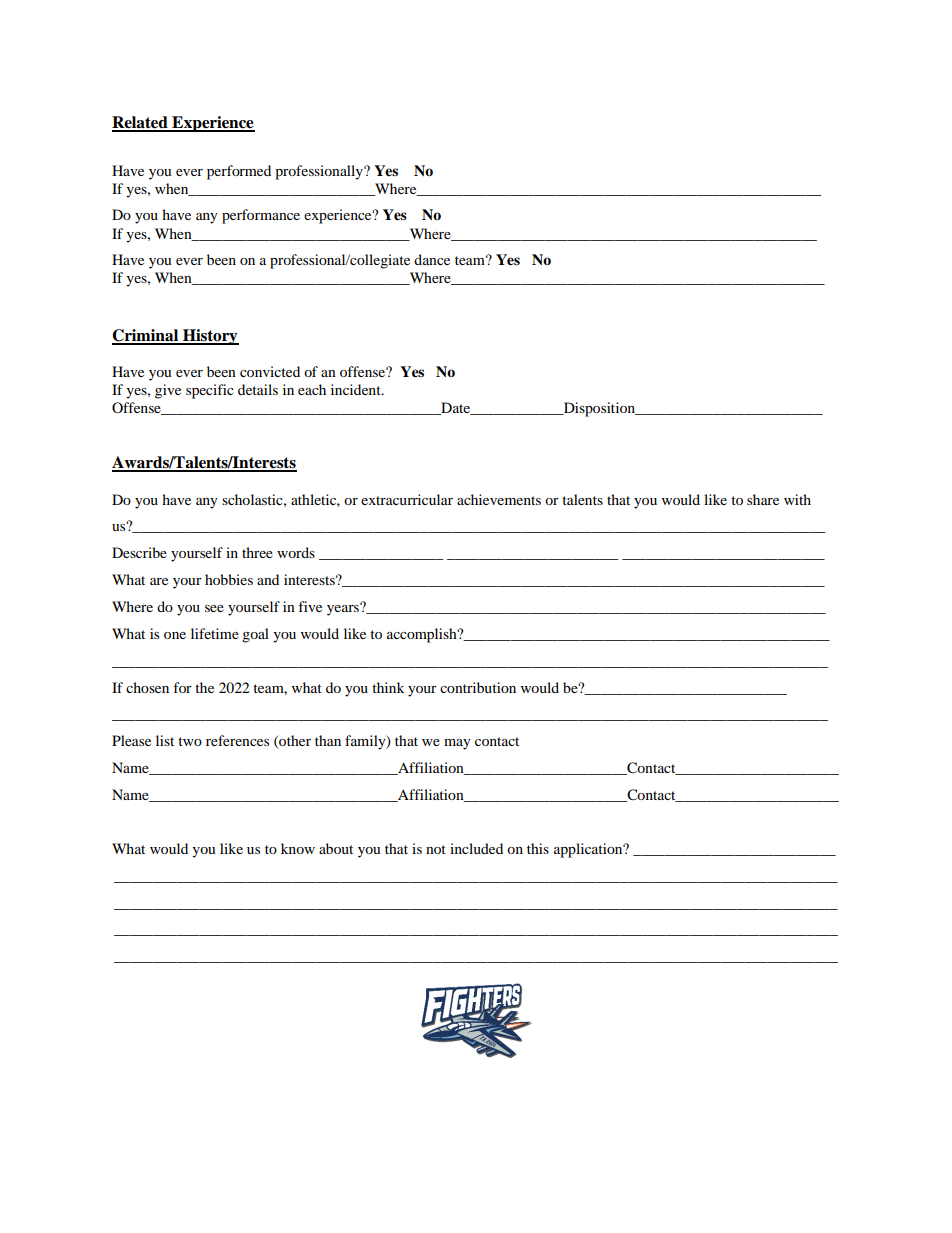  Describe the element at coordinates (298, 848) in the screenshot. I see `know` at that location.
